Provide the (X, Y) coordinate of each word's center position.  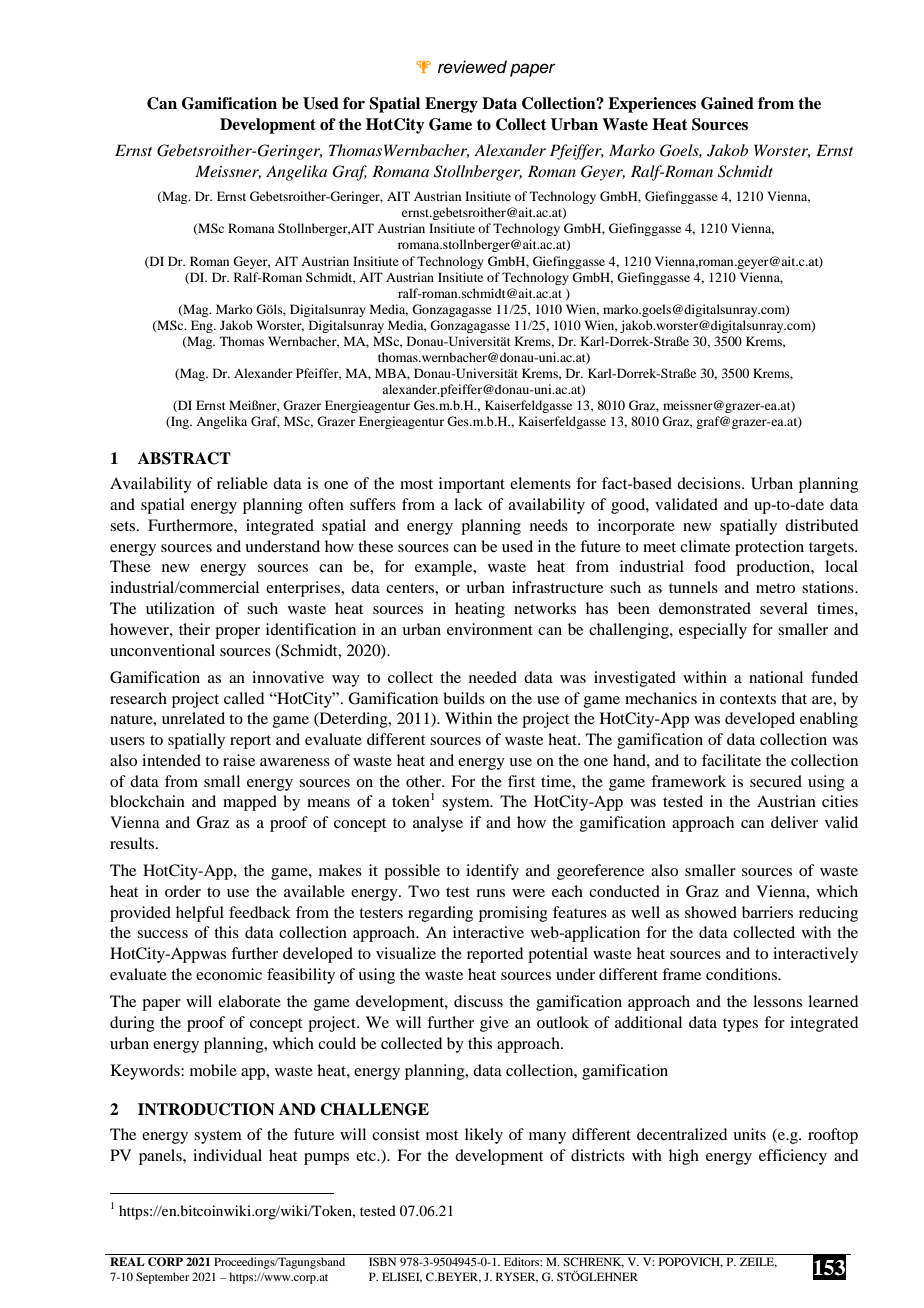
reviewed (472, 67)
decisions (710, 483)
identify (492, 872)
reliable (242, 483)
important (472, 485)
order (183, 891)
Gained (727, 103)
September (162, 1278)
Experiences (652, 105)
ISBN (382, 1261)
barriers (767, 912)
